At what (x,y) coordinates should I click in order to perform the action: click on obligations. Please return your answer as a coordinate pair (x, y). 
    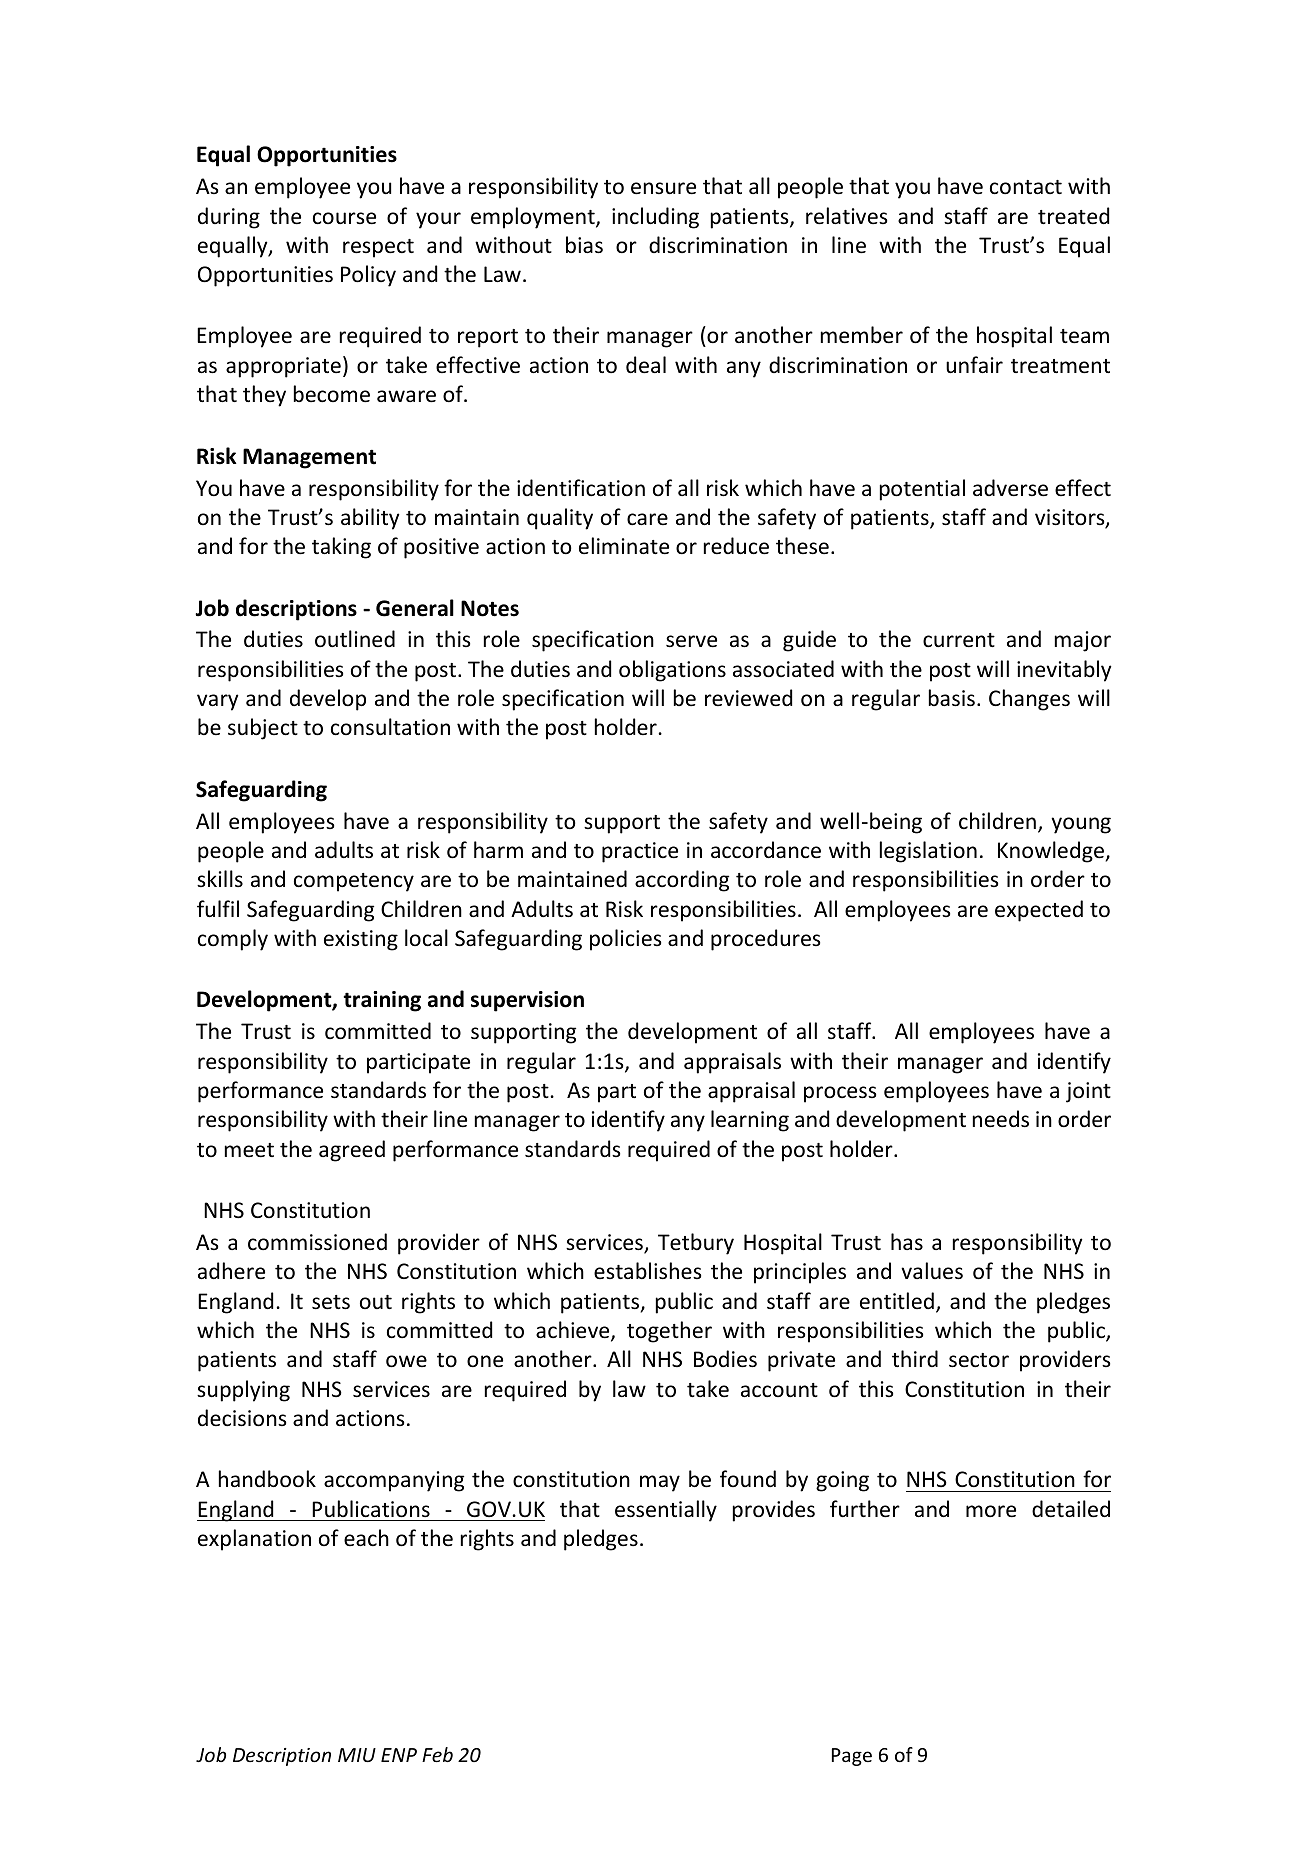
    Looking at the image, I should click on (672, 671).
